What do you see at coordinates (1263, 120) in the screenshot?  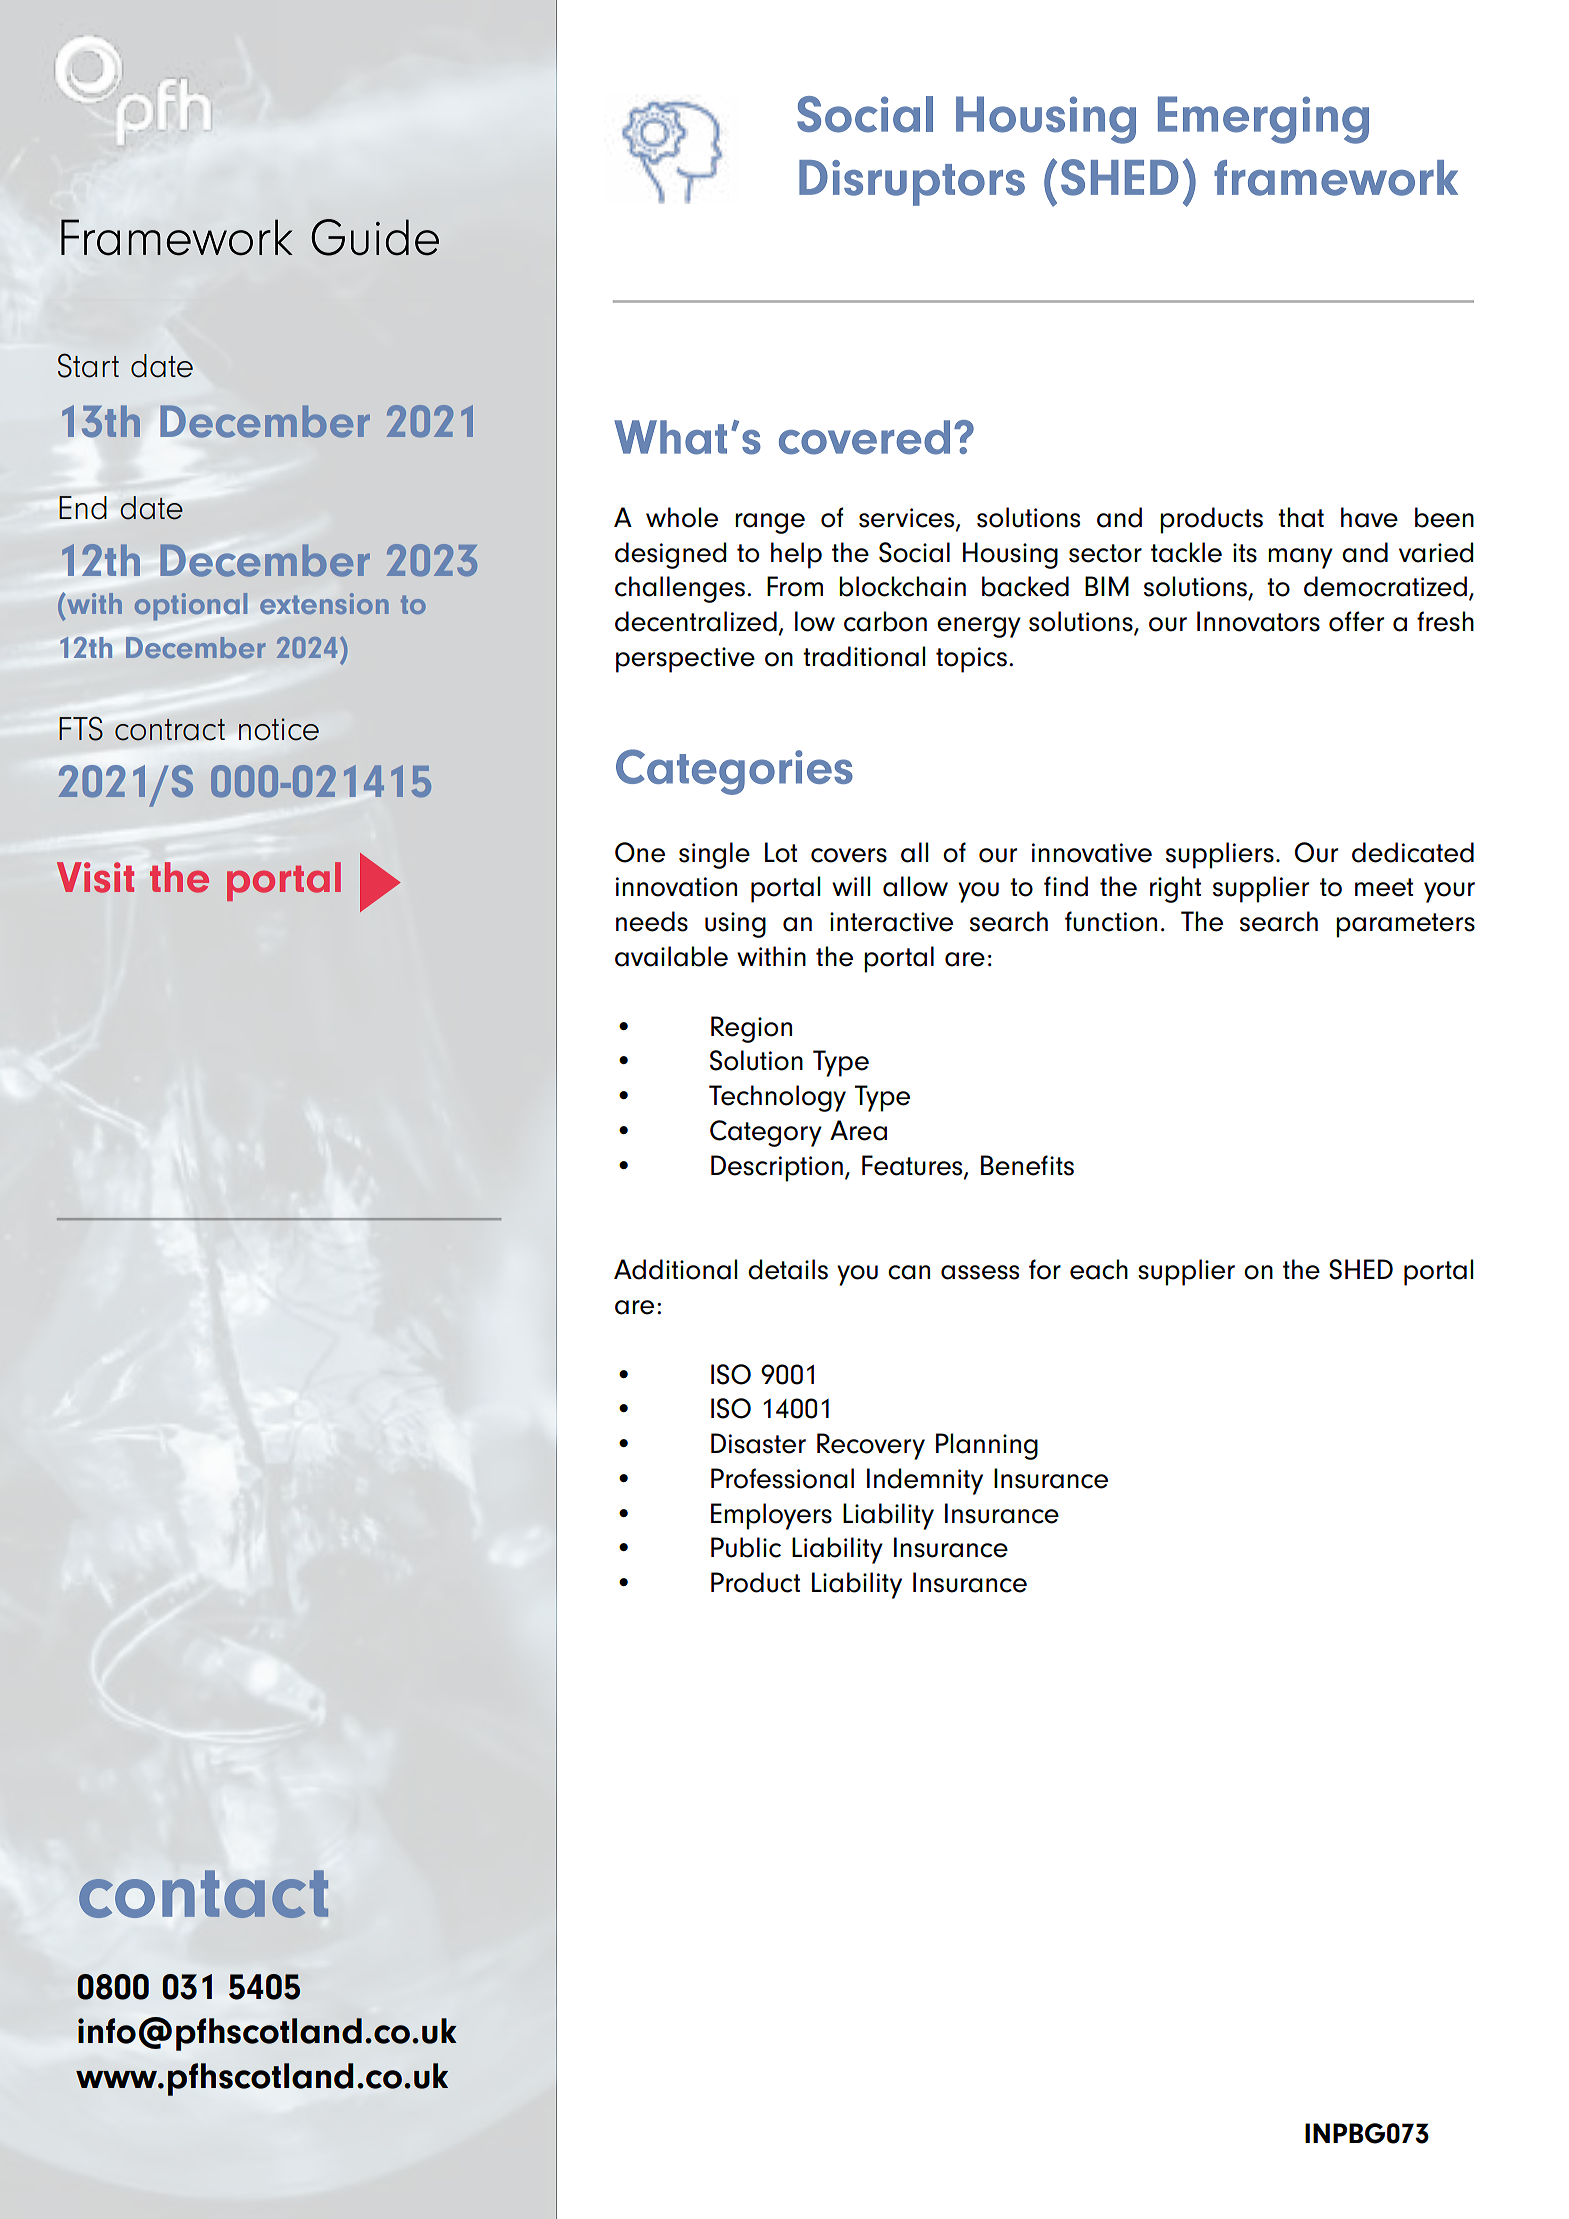 I see `Emerging` at bounding box center [1263, 120].
